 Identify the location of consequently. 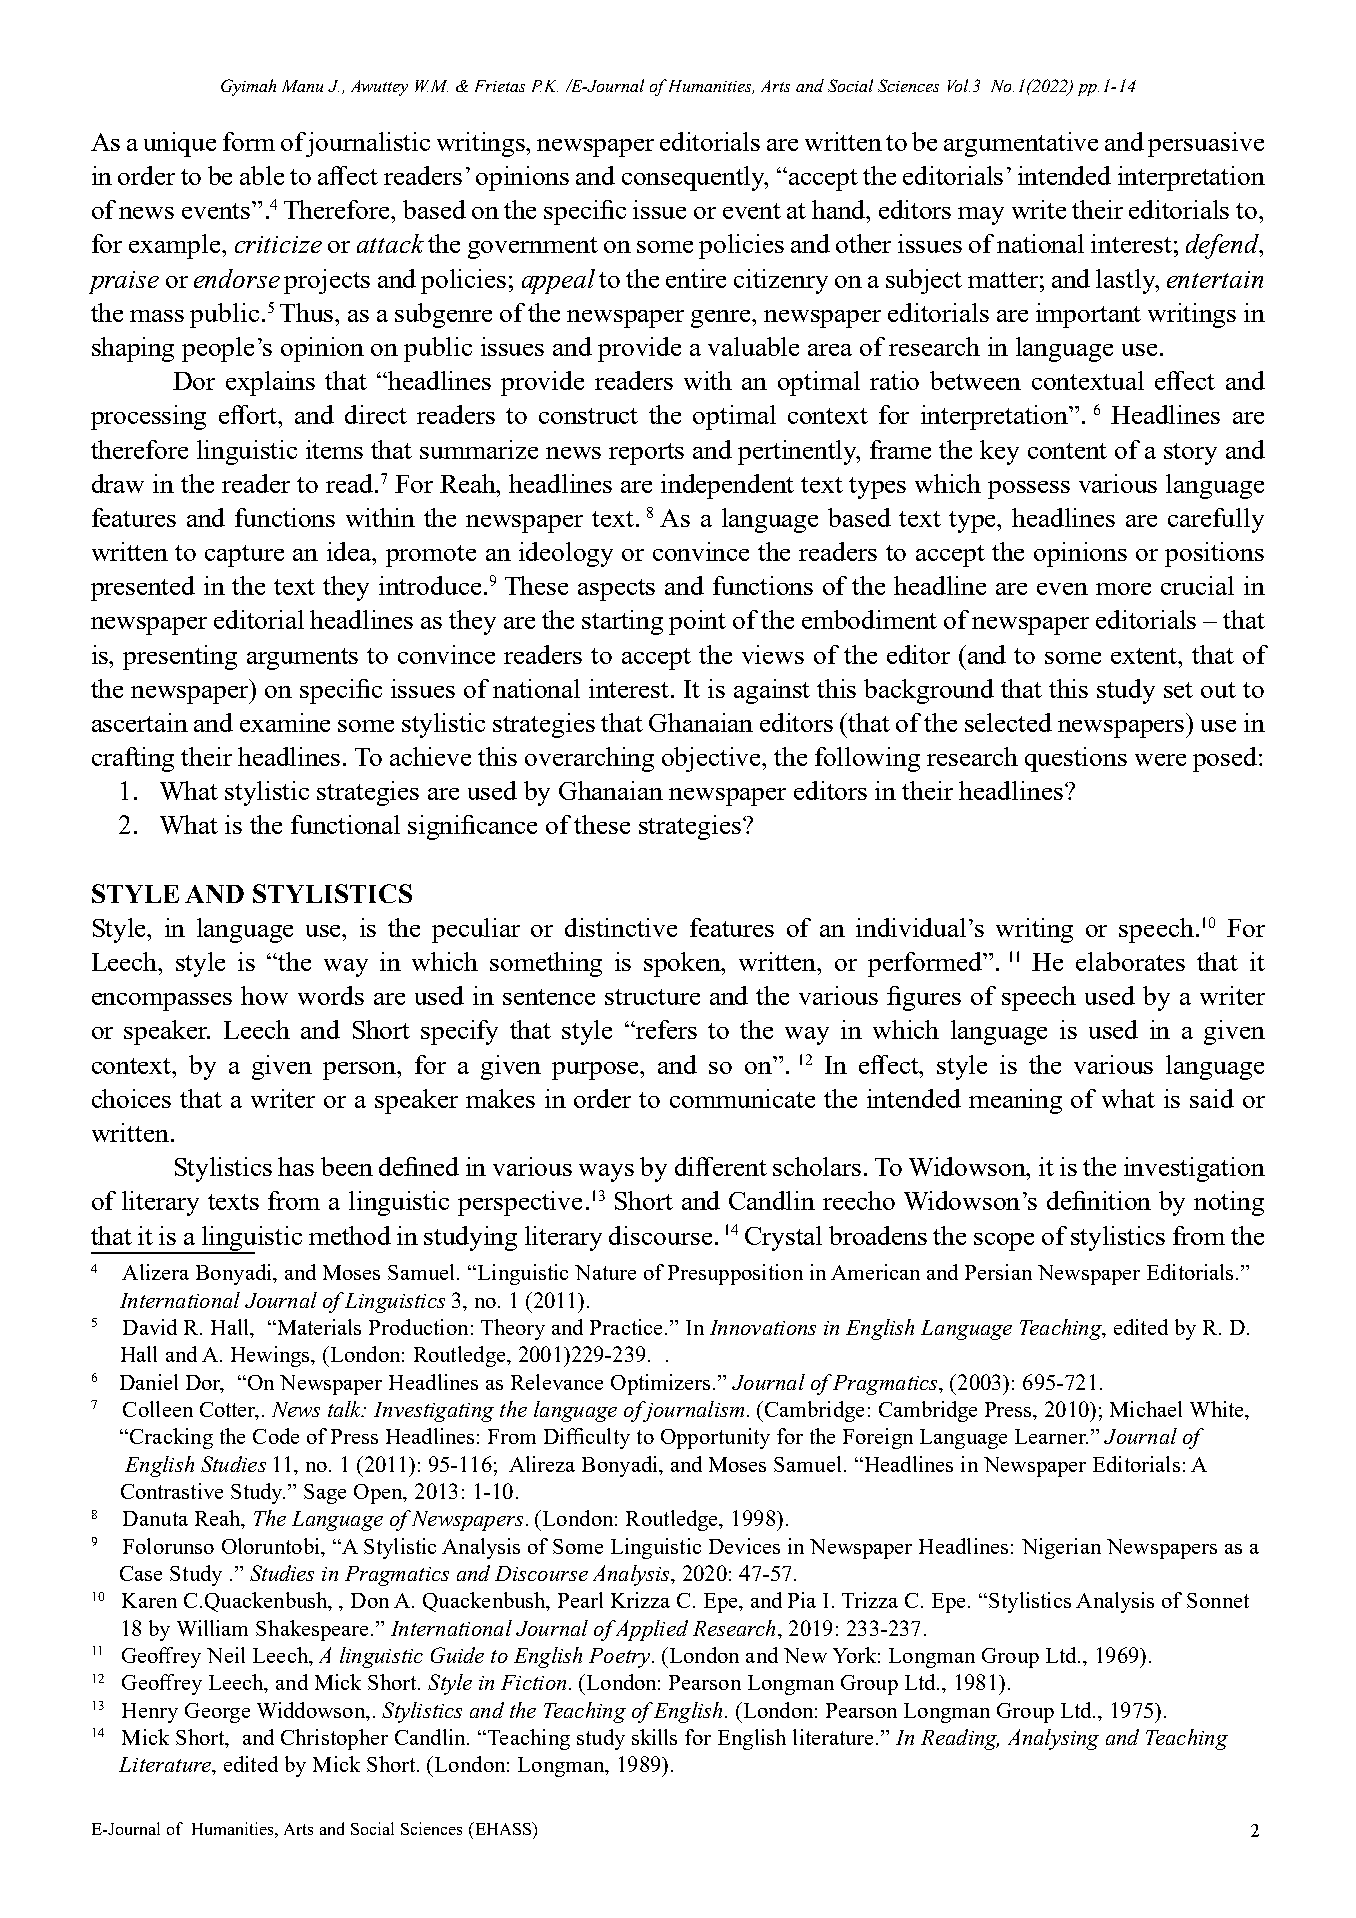
(695, 178).
